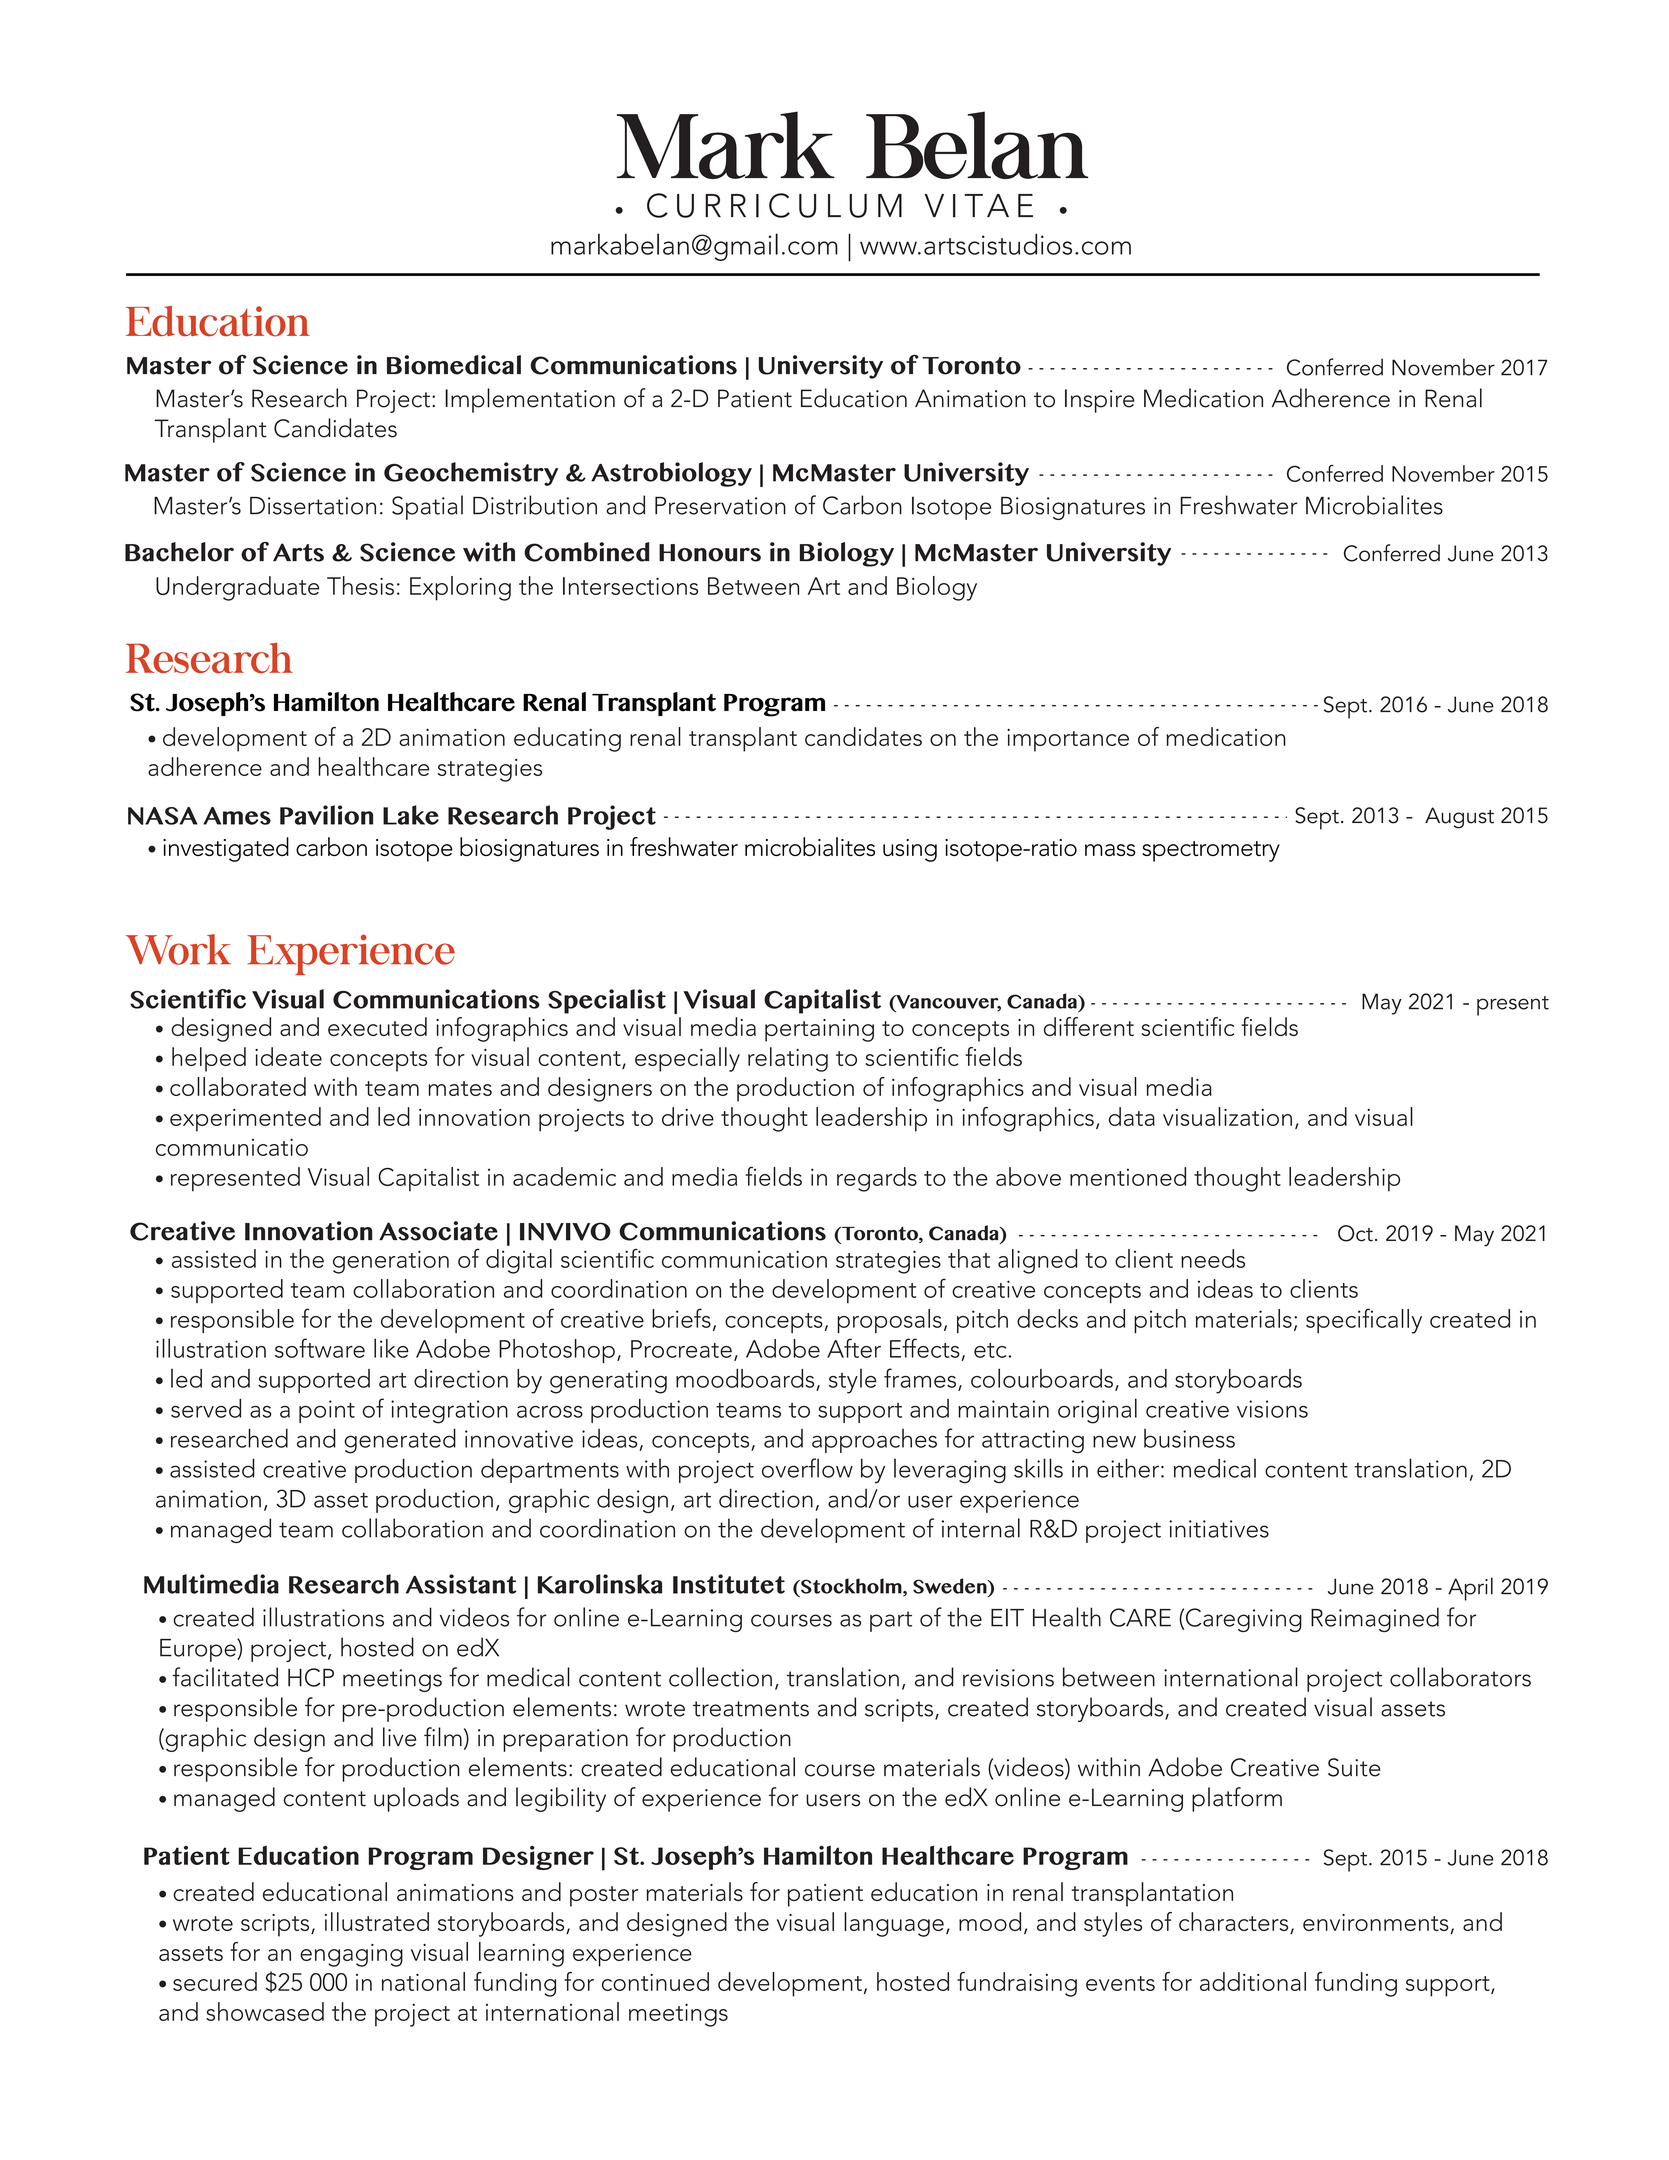 The width and height of the page is (1669, 2160). I want to click on Inspire, so click(1099, 401).
